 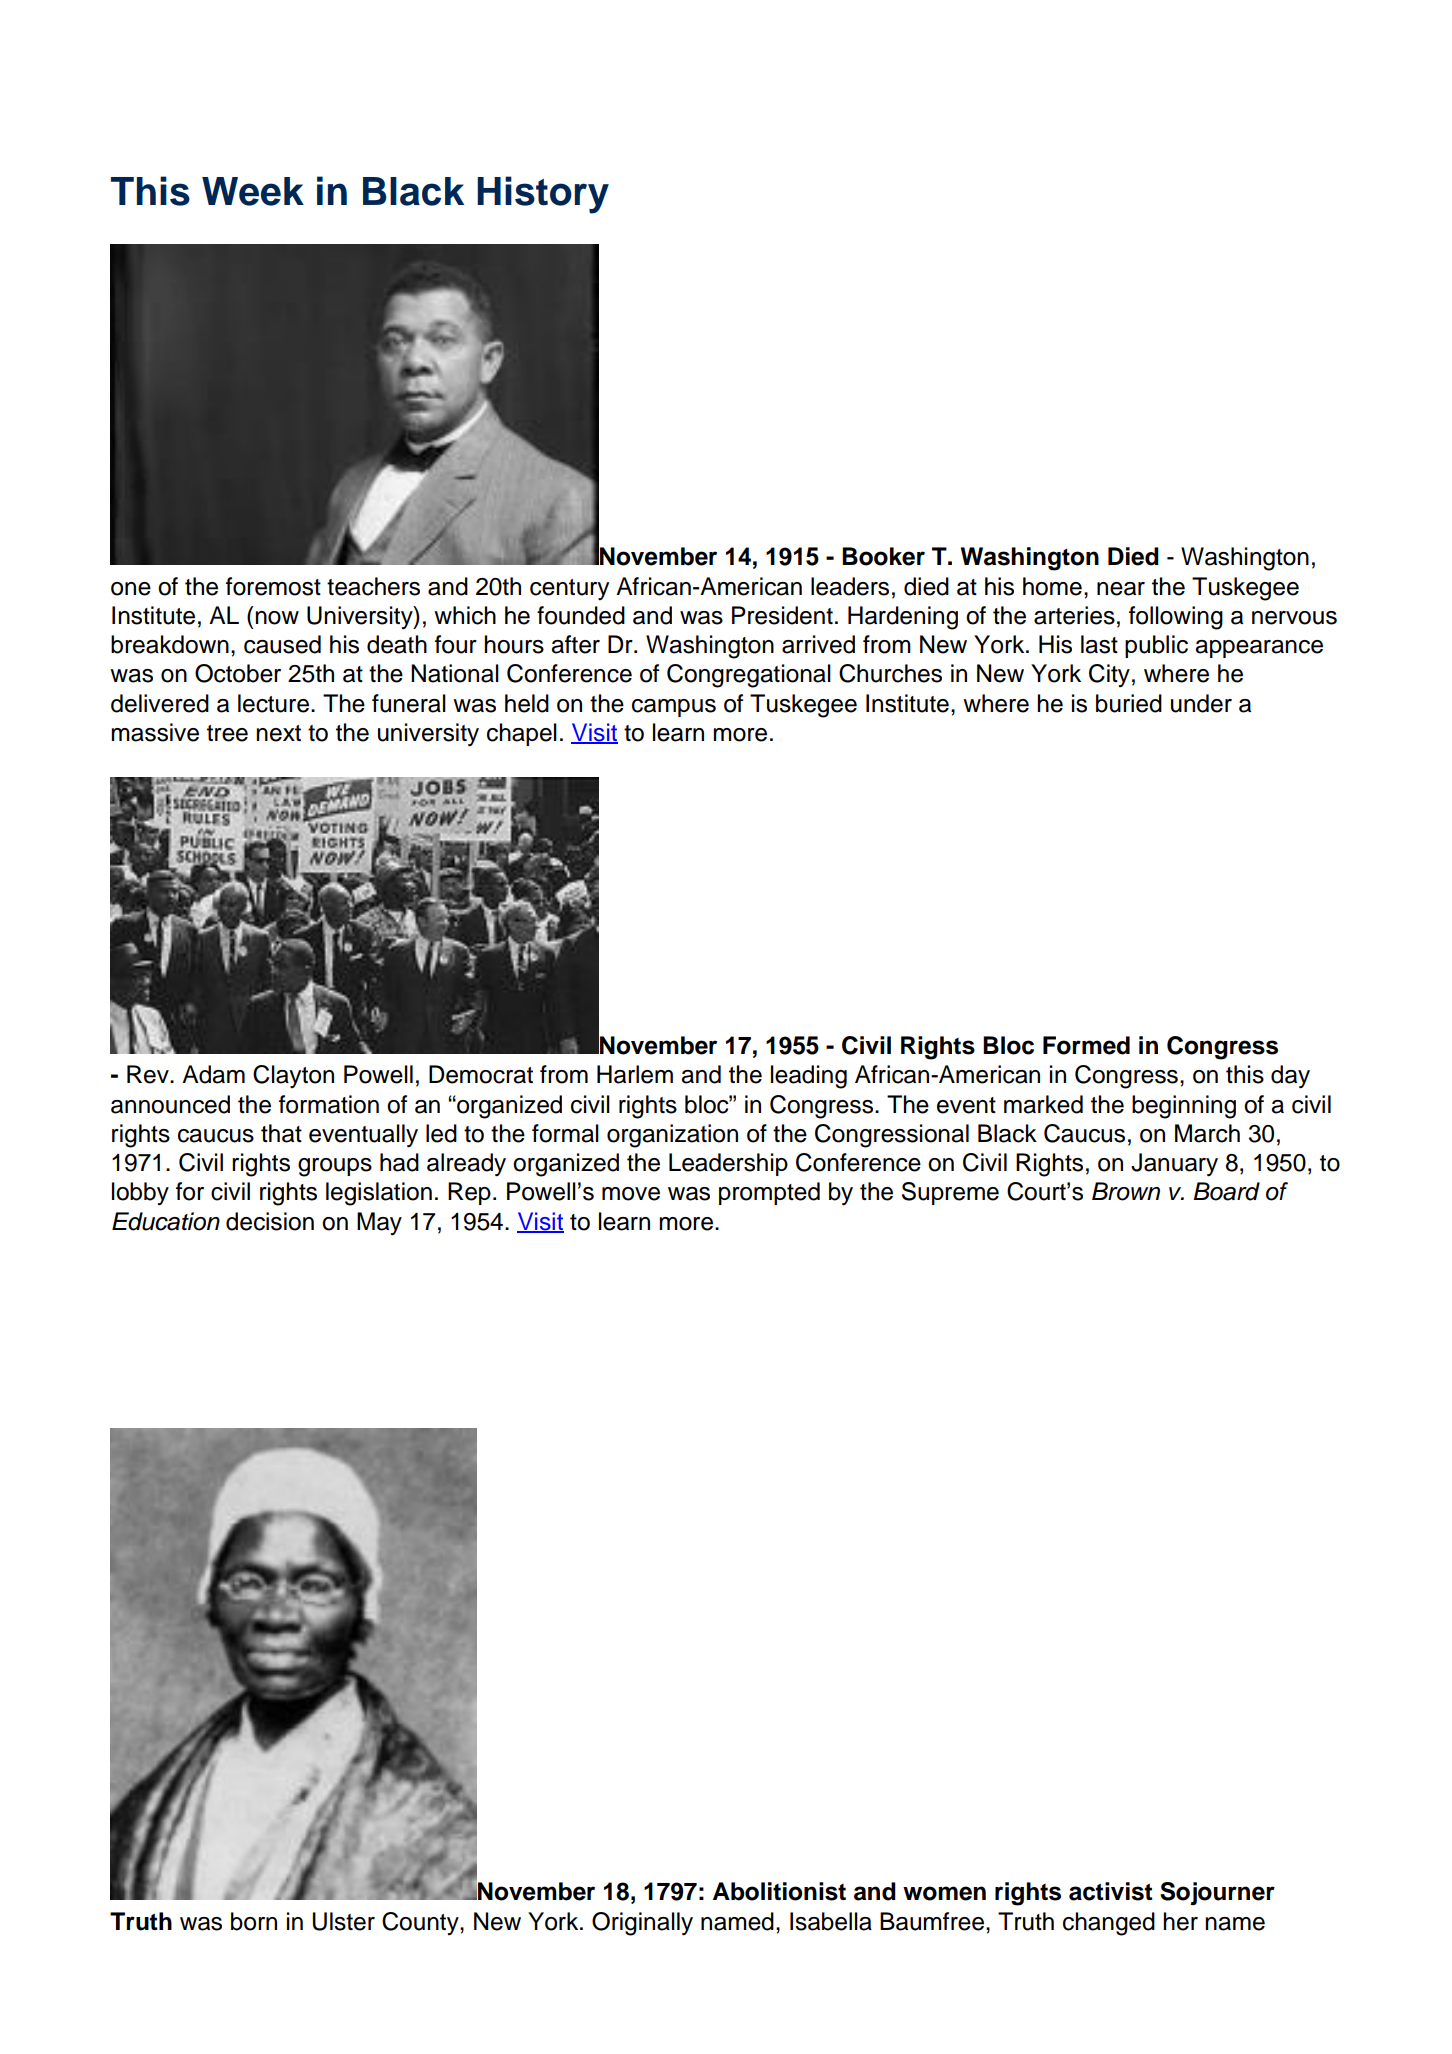 What do you see at coordinates (1086, 1045) in the screenshot?
I see `Formed` at bounding box center [1086, 1045].
